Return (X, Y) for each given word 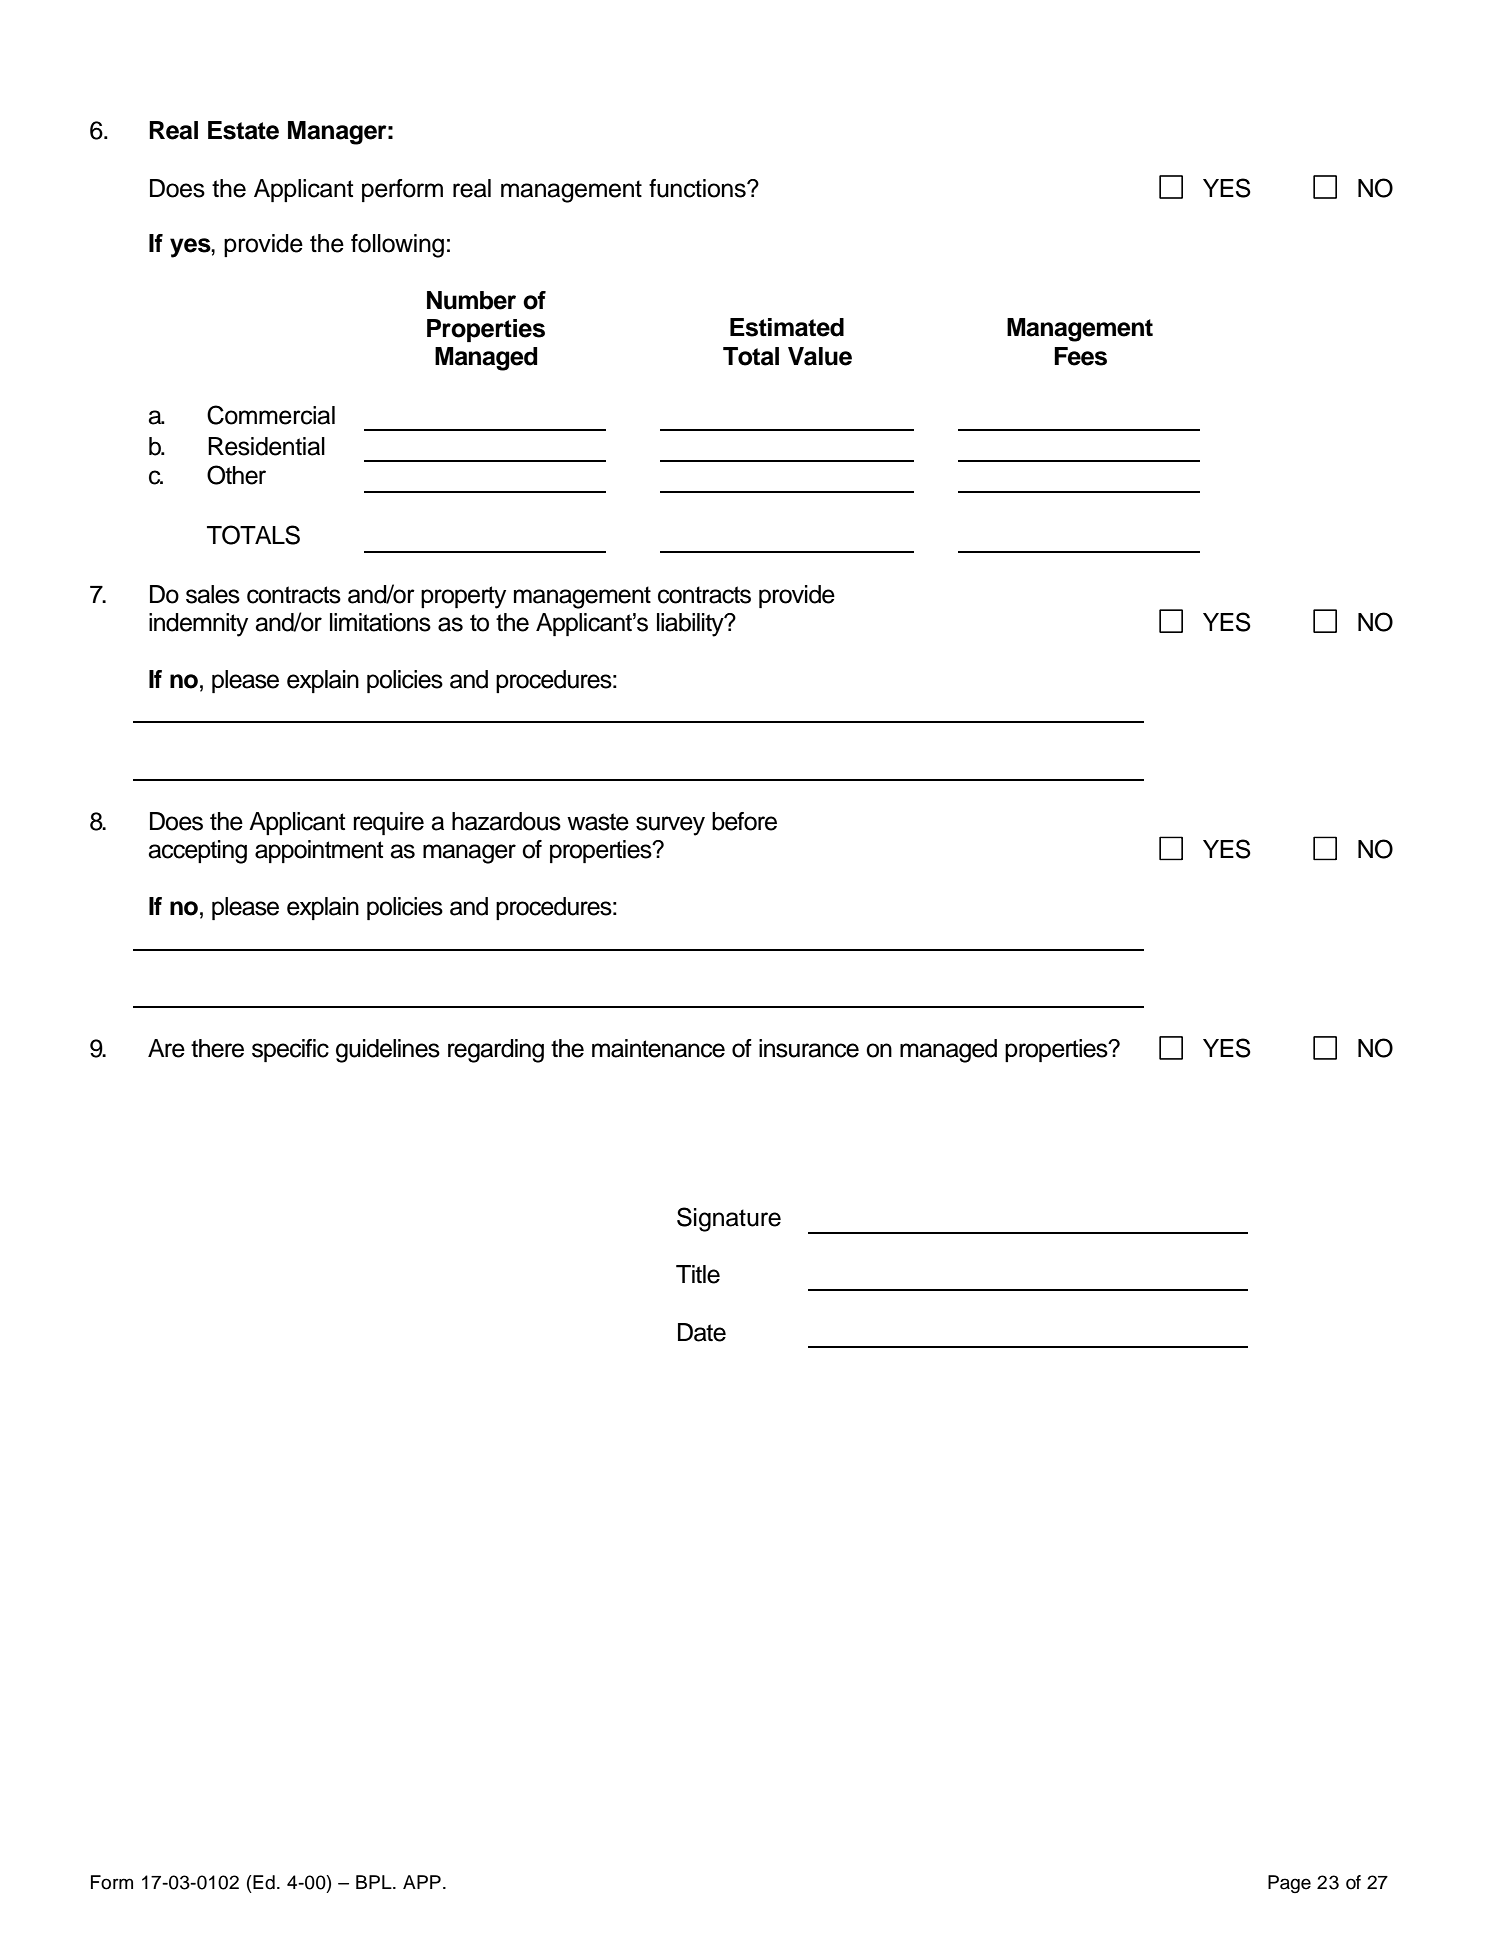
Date (702, 1332)
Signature (729, 1219)
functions (698, 188)
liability (691, 625)
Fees (1080, 356)
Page (1289, 1884)
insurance (809, 1048)
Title (698, 1274)
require (388, 823)
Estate (243, 130)
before (744, 821)
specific (290, 1050)
